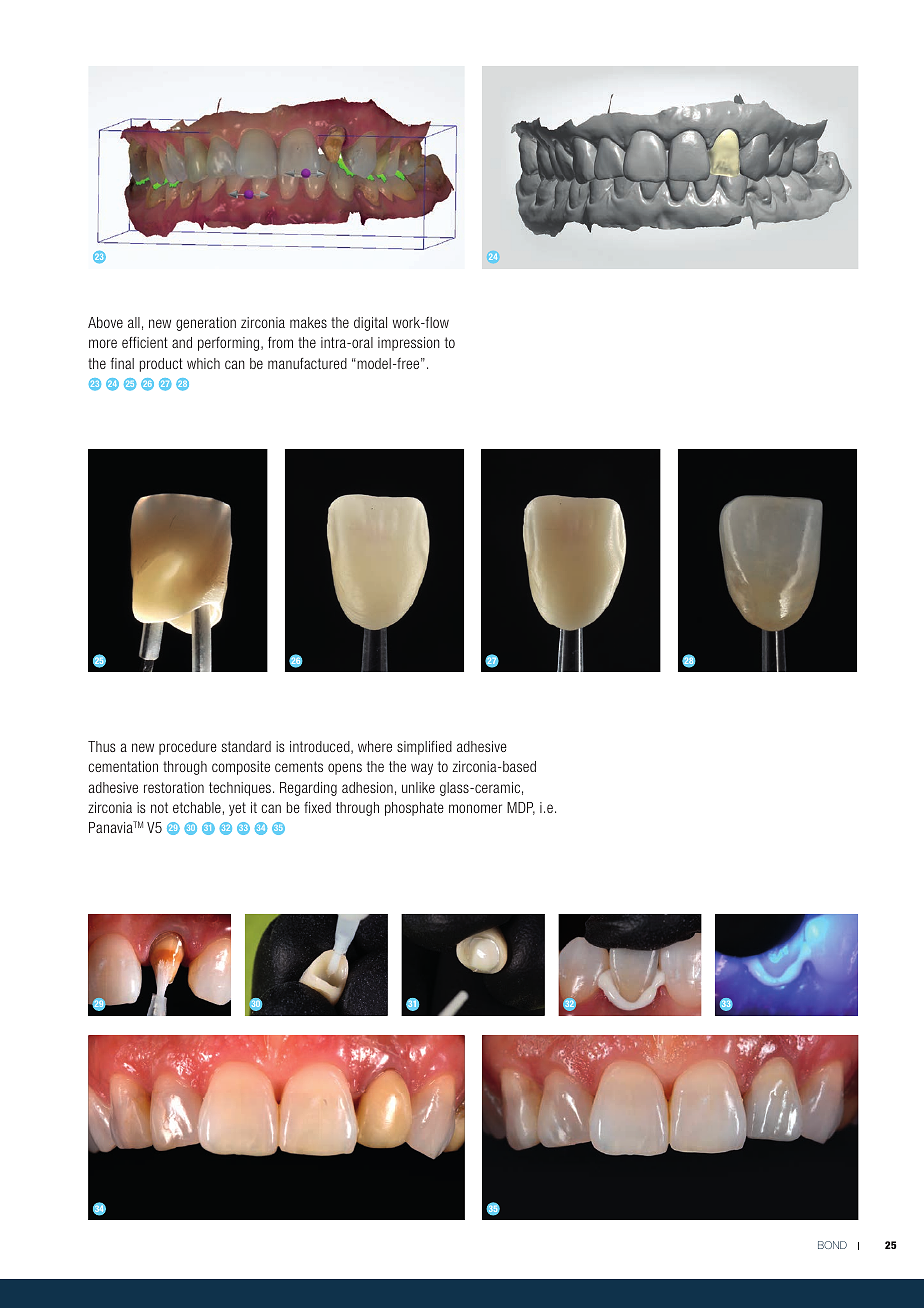 The height and width of the screenshot is (1308, 924). I want to click on phosphate, so click(414, 809).
